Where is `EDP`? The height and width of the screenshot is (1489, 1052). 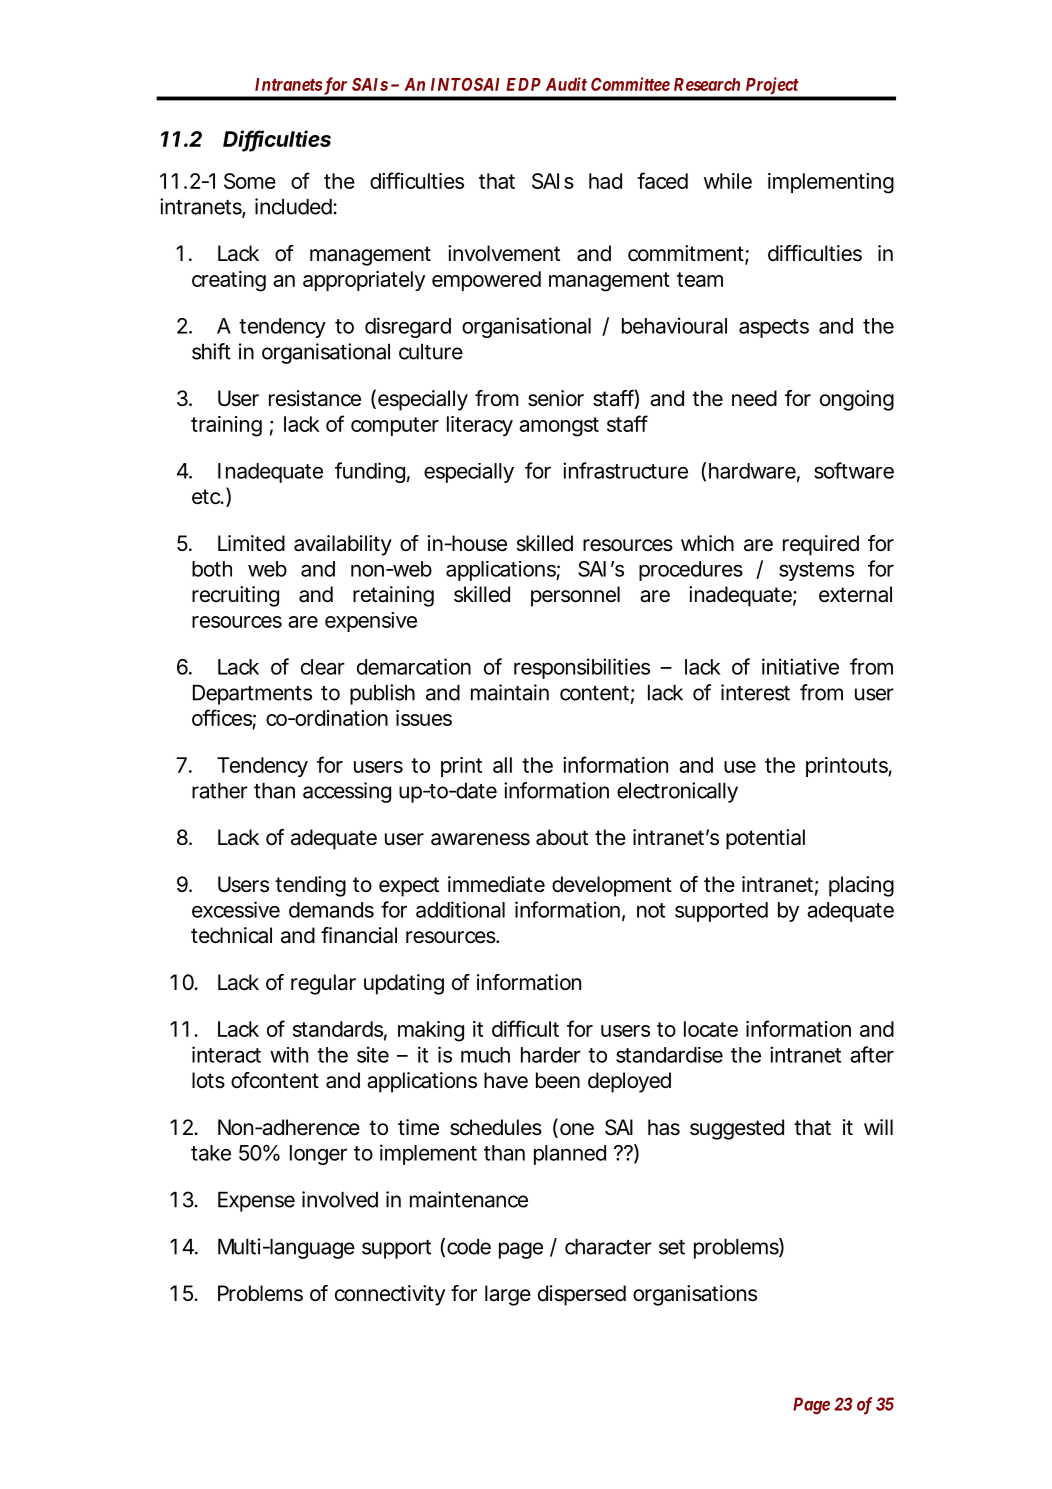 EDP is located at coordinates (523, 84).
